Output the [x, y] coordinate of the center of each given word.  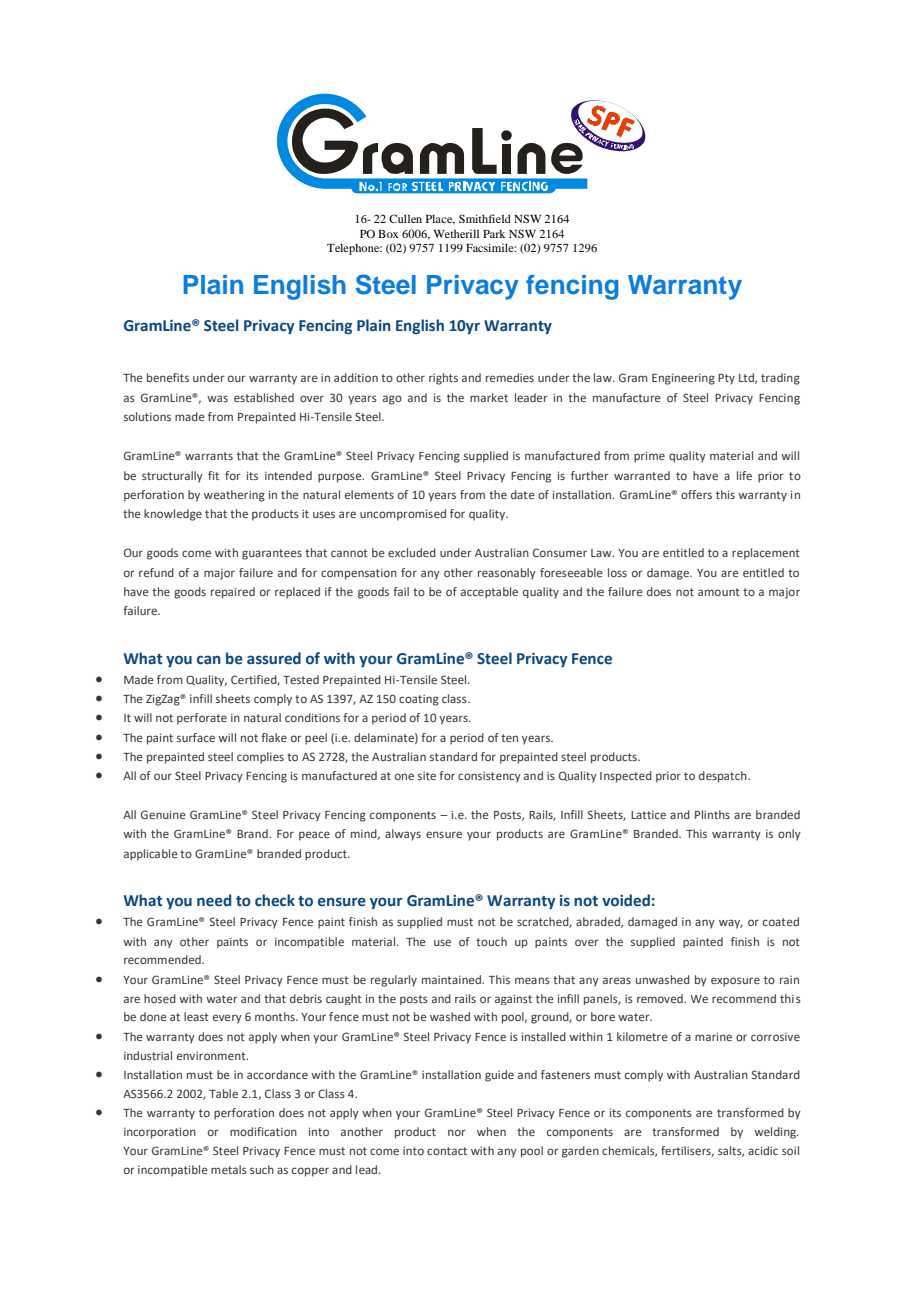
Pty [726, 379]
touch [491, 941]
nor [457, 1132]
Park [494, 234]
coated [781, 921]
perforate [202, 719]
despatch [724, 777]
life [744, 475]
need [214, 900]
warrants [209, 456]
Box [388, 234]
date [523, 494]
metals [229, 1169]
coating [419, 700]
